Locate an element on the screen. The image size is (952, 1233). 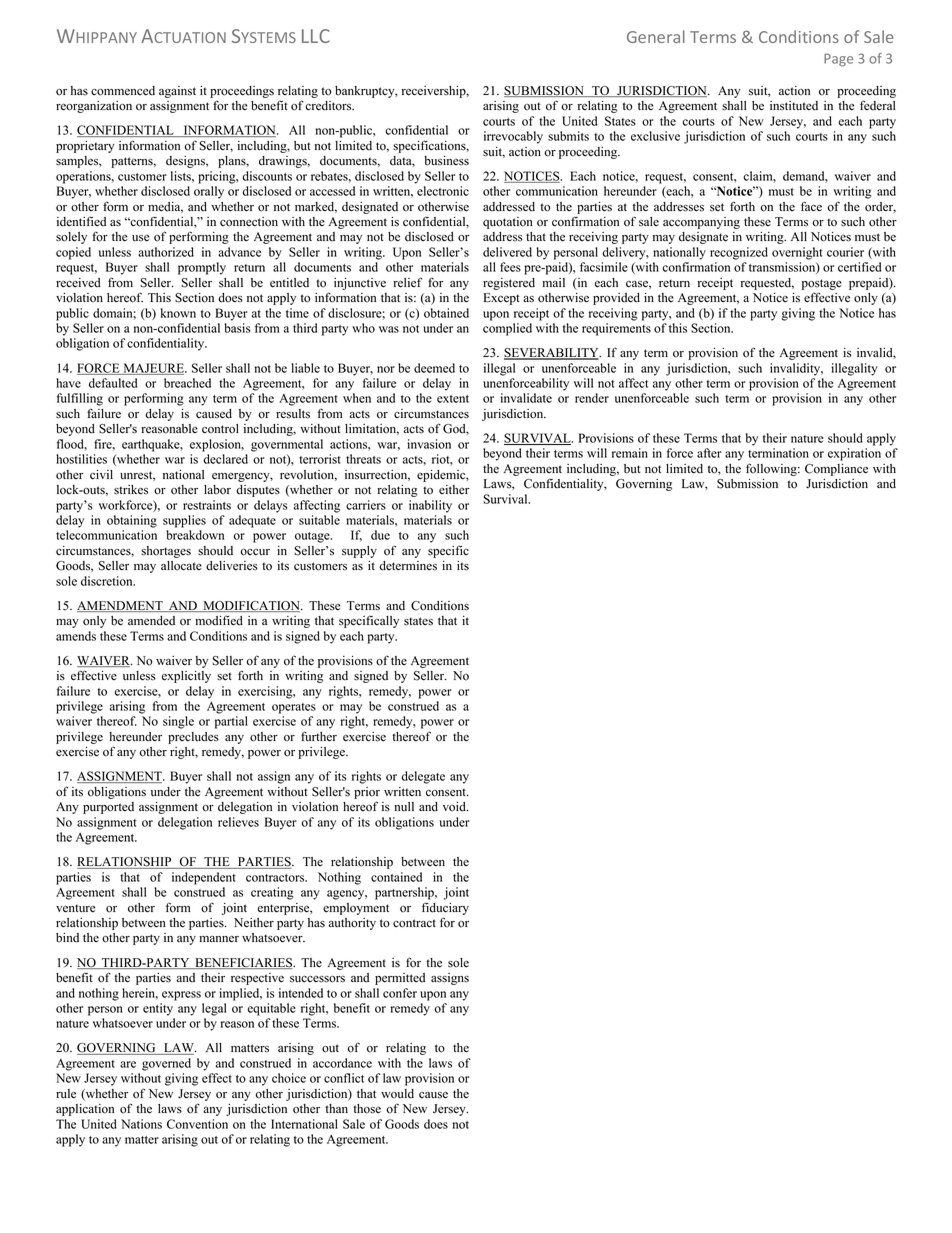
MAJEURE is located at coordinates (153, 369).
